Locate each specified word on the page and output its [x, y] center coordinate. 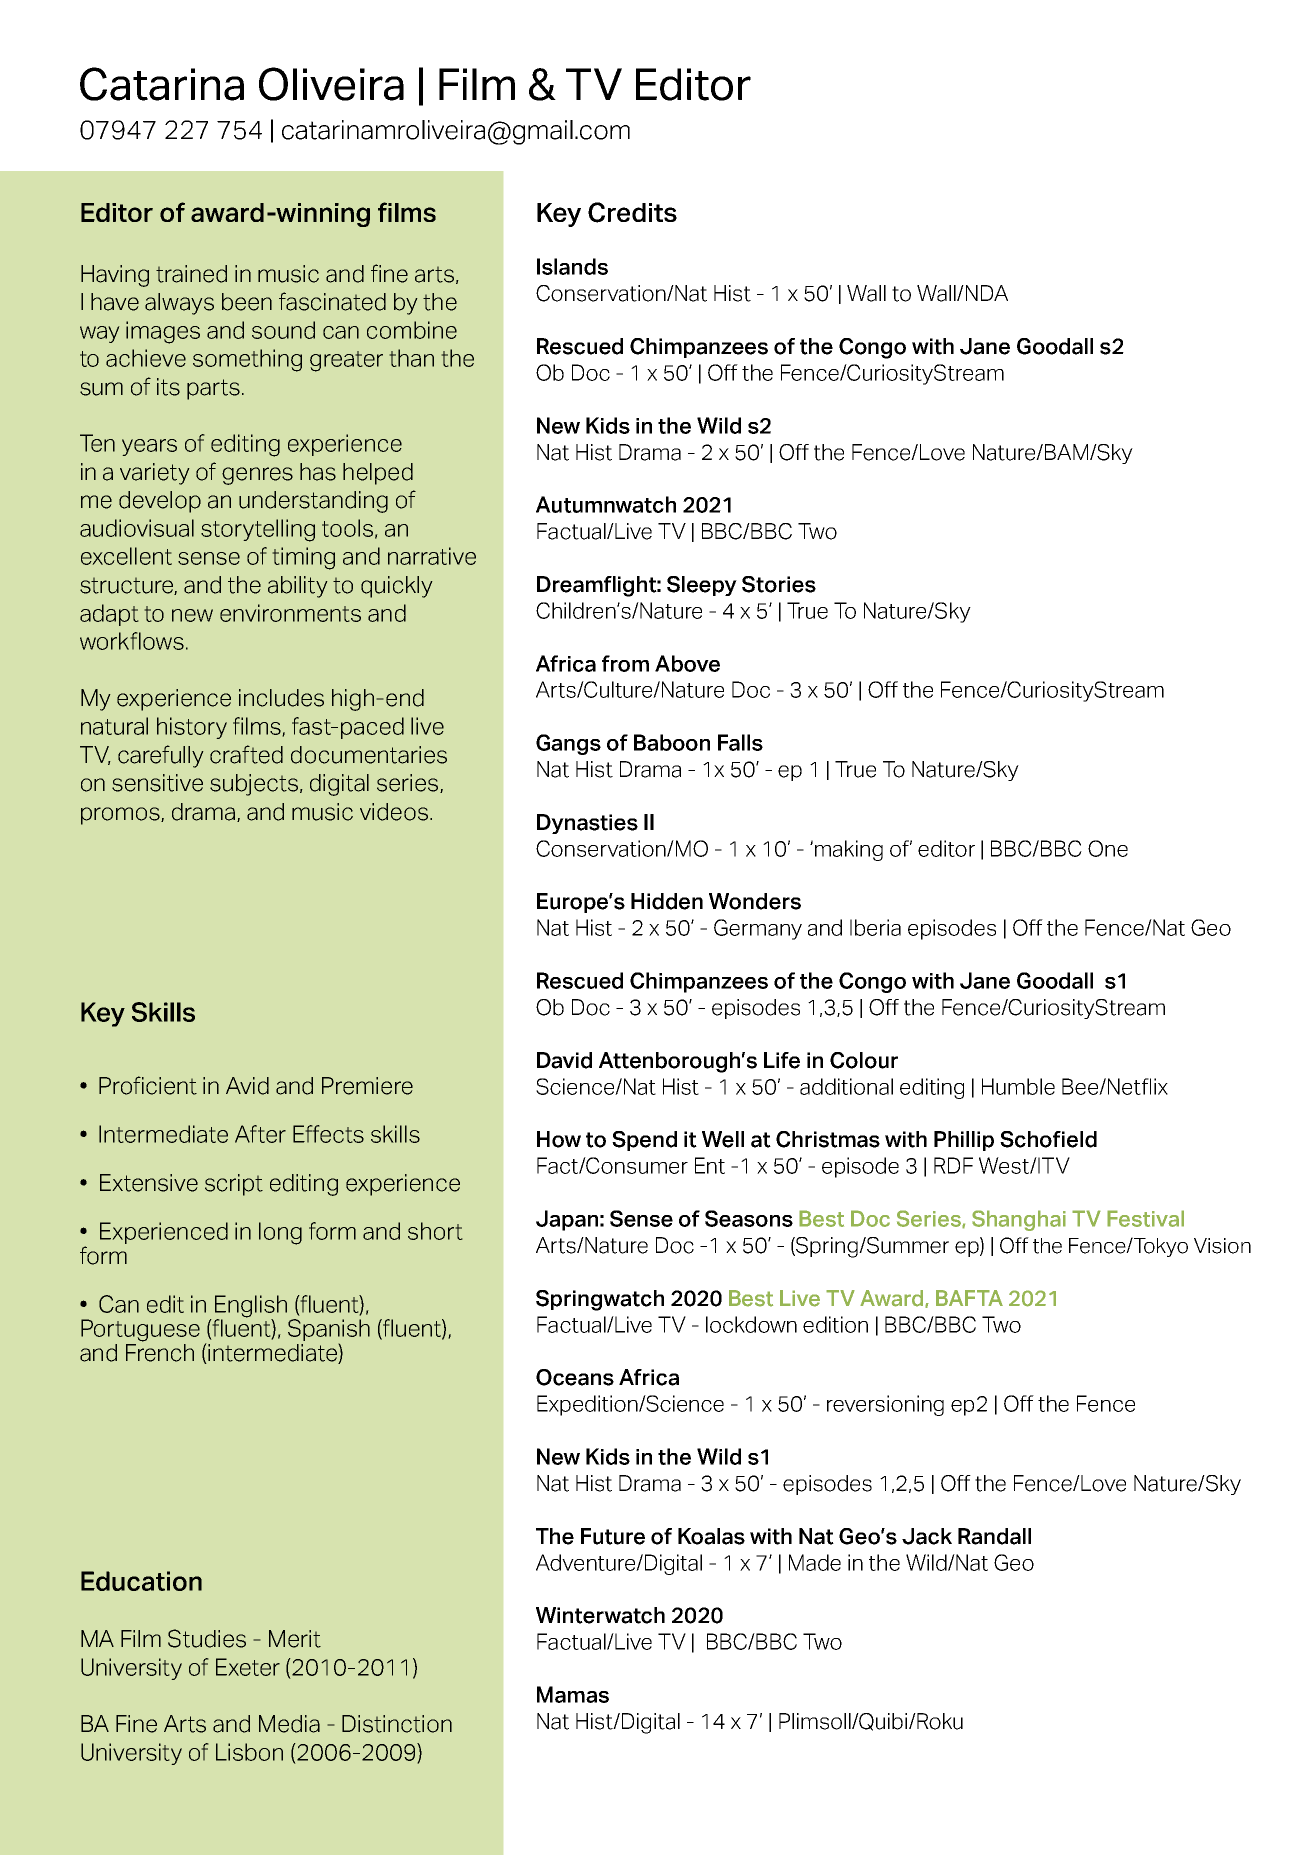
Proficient [148, 1085]
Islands [572, 266]
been [247, 302]
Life [782, 1060]
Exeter [248, 1667]
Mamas [573, 1694]
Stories [779, 584]
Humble [1018, 1086]
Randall [994, 1536]
